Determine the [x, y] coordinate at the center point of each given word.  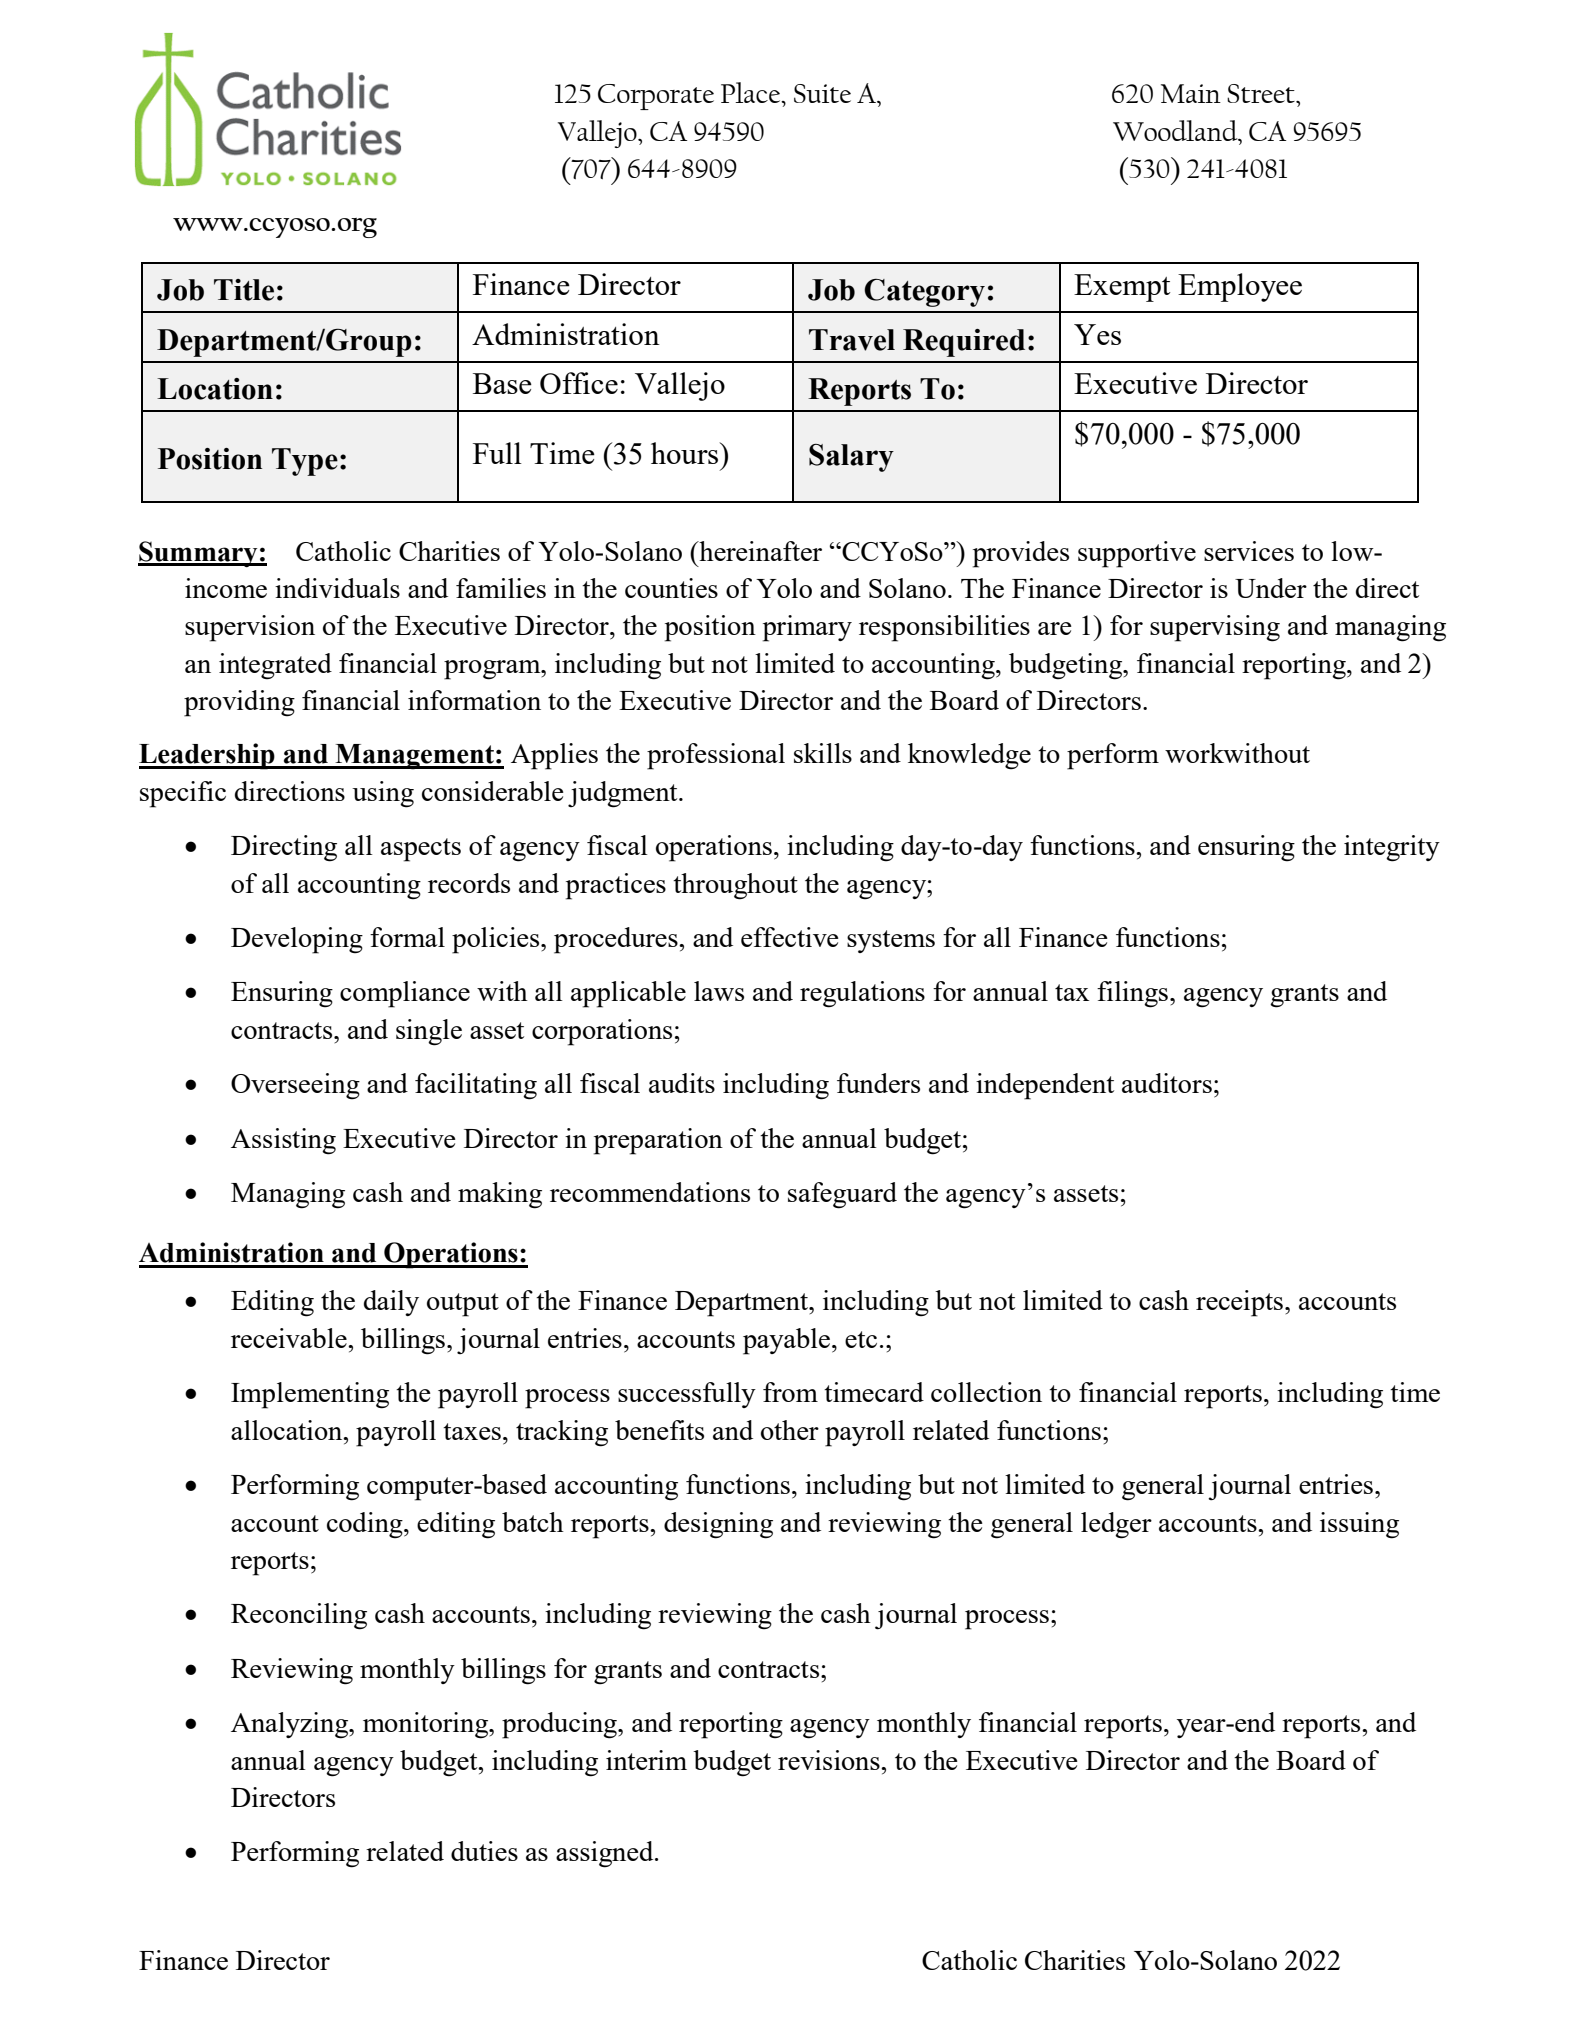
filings [1132, 994]
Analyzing [291, 1725]
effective [790, 937]
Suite [822, 93]
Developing [297, 940]
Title [244, 290]
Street [1262, 93]
